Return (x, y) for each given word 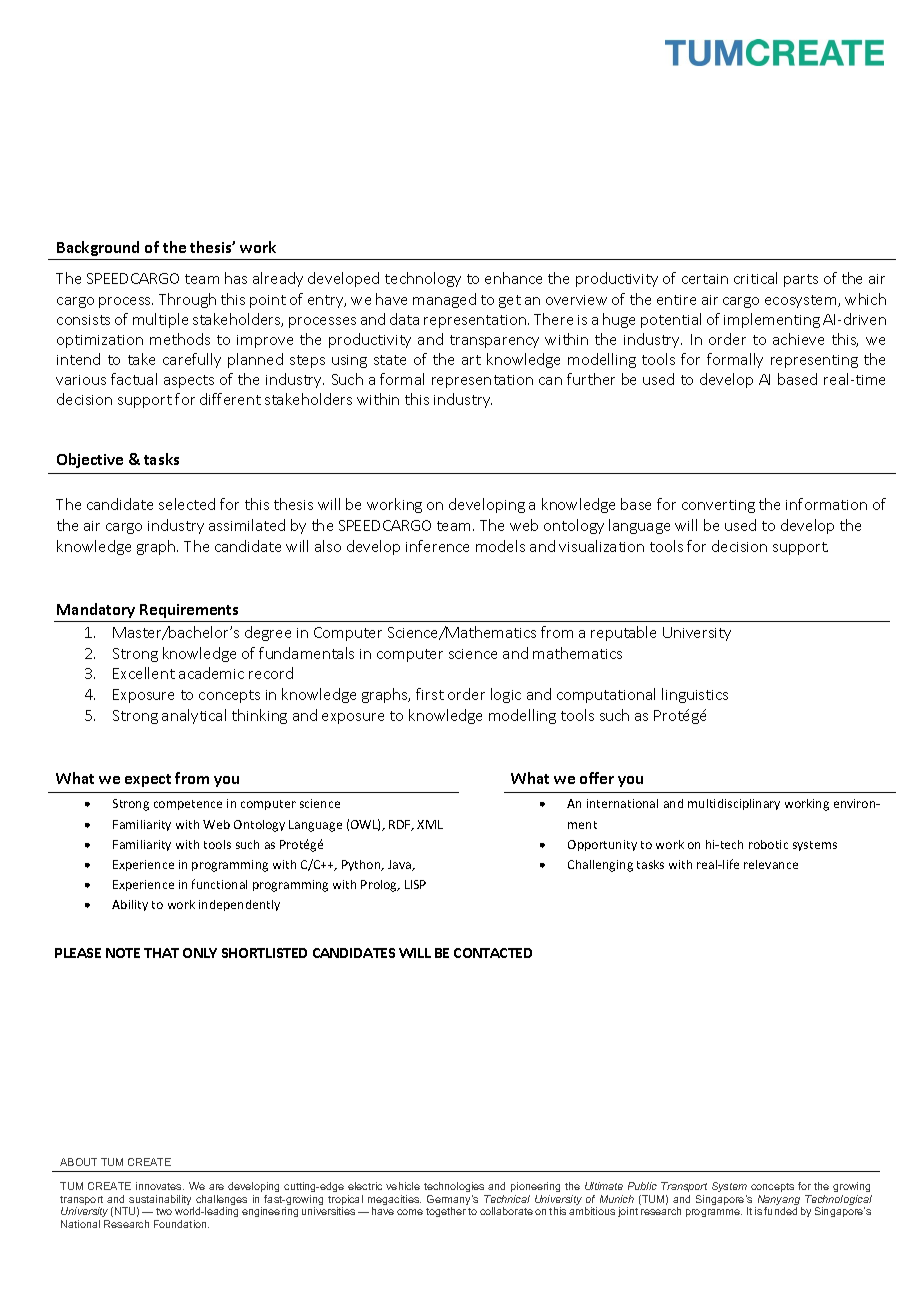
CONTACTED (493, 953)
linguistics (695, 695)
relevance (771, 864)
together (446, 1212)
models (500, 546)
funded (780, 1211)
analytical (194, 716)
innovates (160, 1186)
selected (187, 504)
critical (755, 278)
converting (718, 506)
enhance (513, 278)
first (430, 694)
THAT (161, 953)
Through (187, 300)
